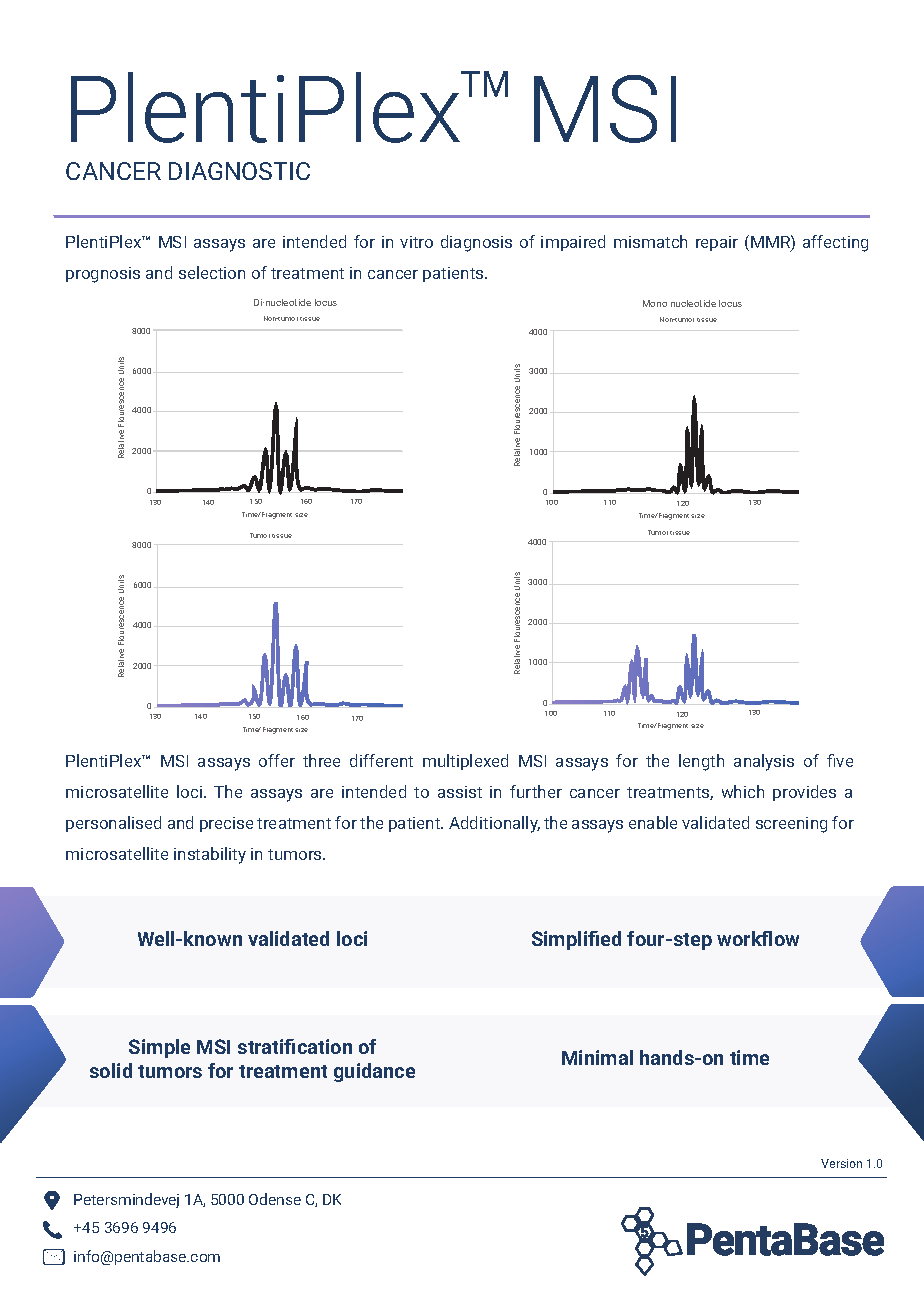  What do you see at coordinates (111, 1070) in the screenshot?
I see `solid` at bounding box center [111, 1070].
